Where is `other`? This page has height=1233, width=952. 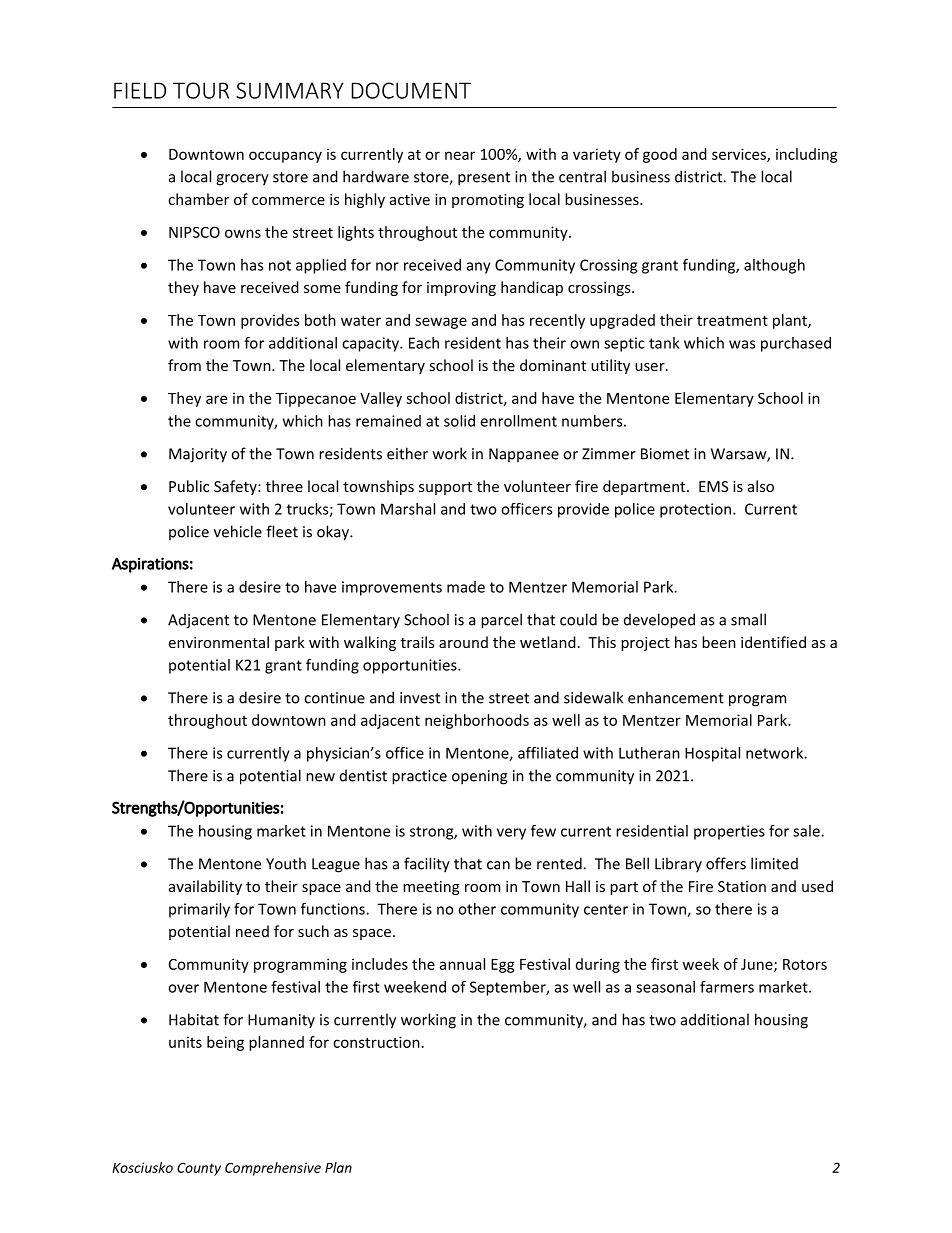
other is located at coordinates (477, 909).
